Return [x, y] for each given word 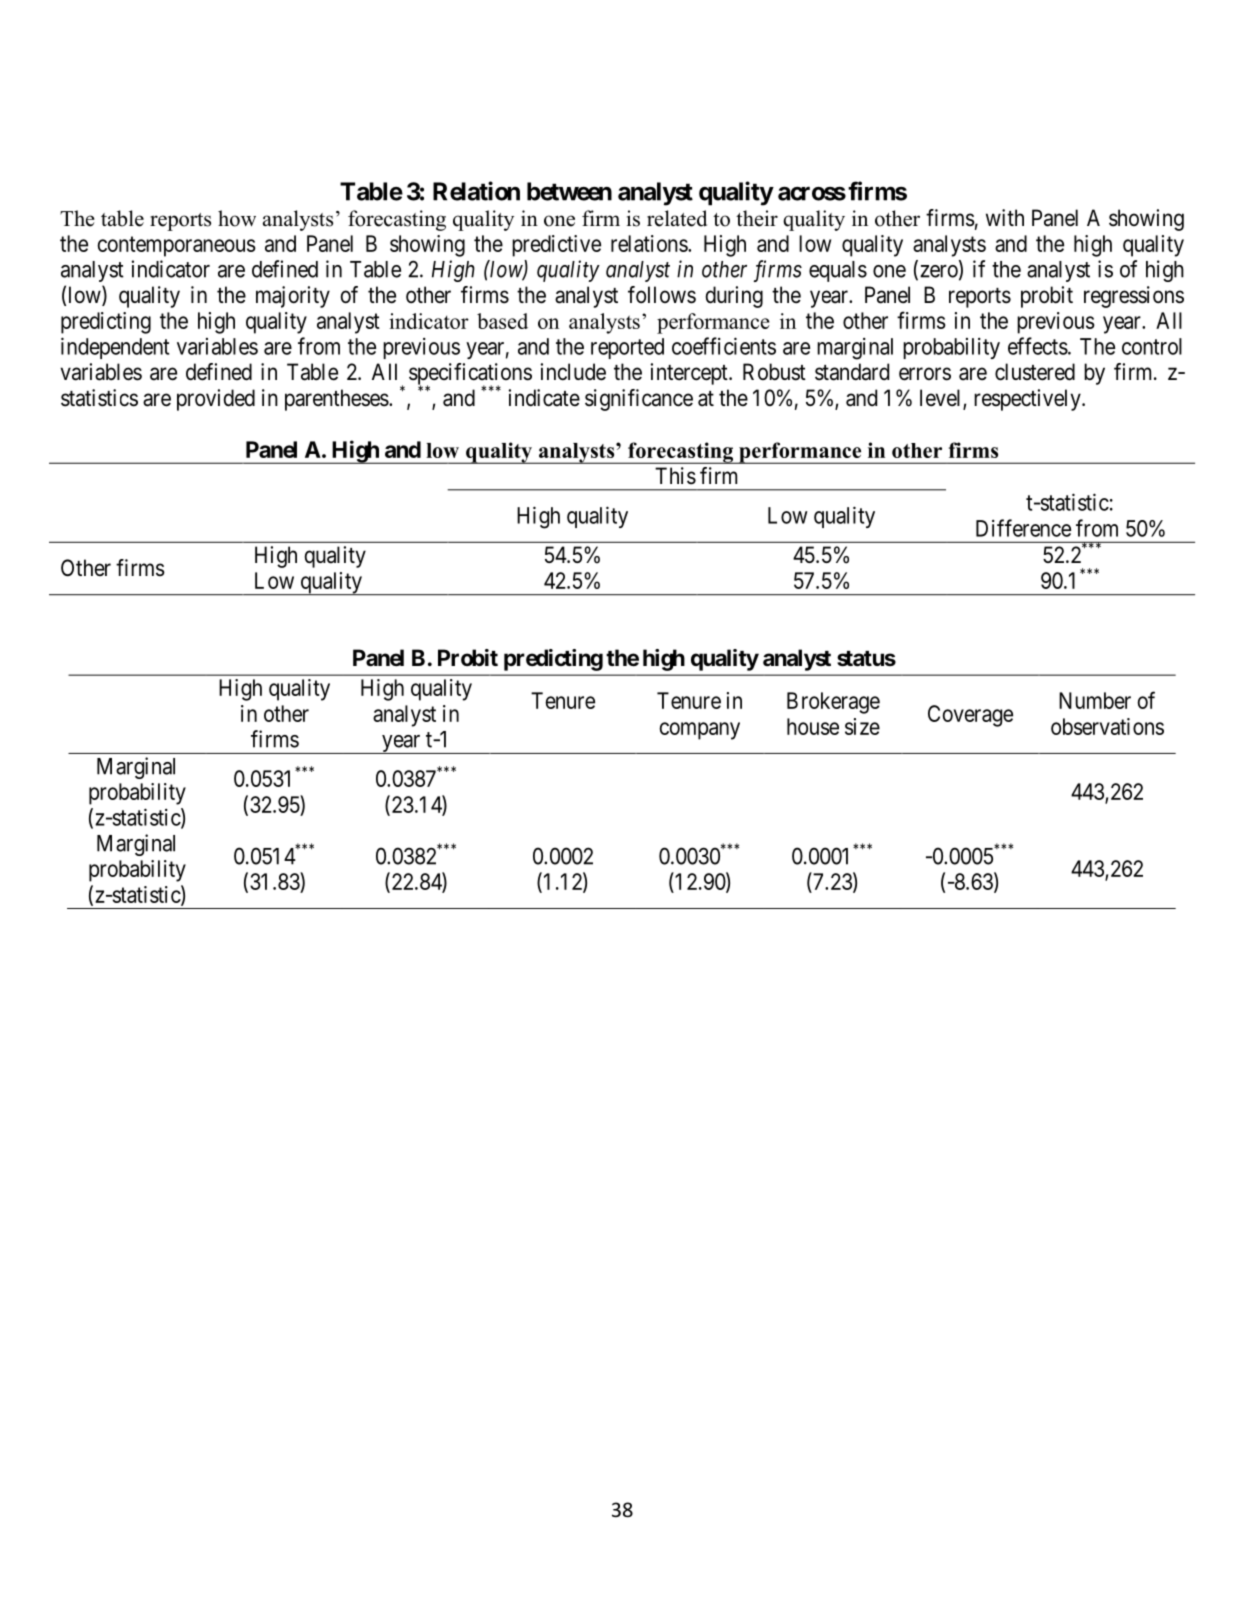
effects [1038, 346]
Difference [1023, 528]
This [675, 476]
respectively [1028, 400]
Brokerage [833, 703]
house [813, 726]
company [699, 731]
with [1005, 217]
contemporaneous [176, 246]
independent [115, 348]
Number [1095, 700]
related [677, 218]
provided [216, 400]
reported [627, 348]
